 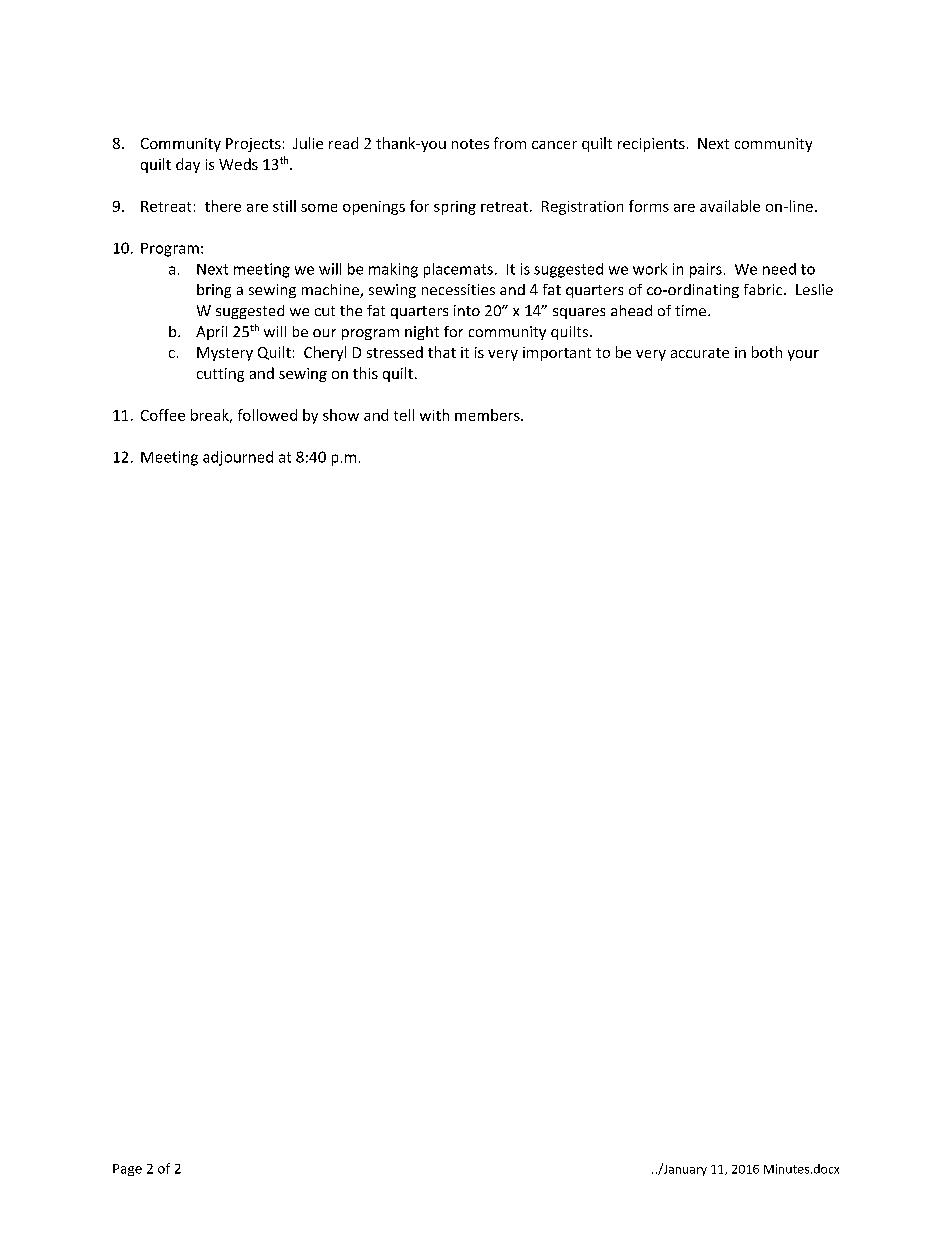 What do you see at coordinates (730, 206) in the screenshot?
I see `available` at bounding box center [730, 206].
